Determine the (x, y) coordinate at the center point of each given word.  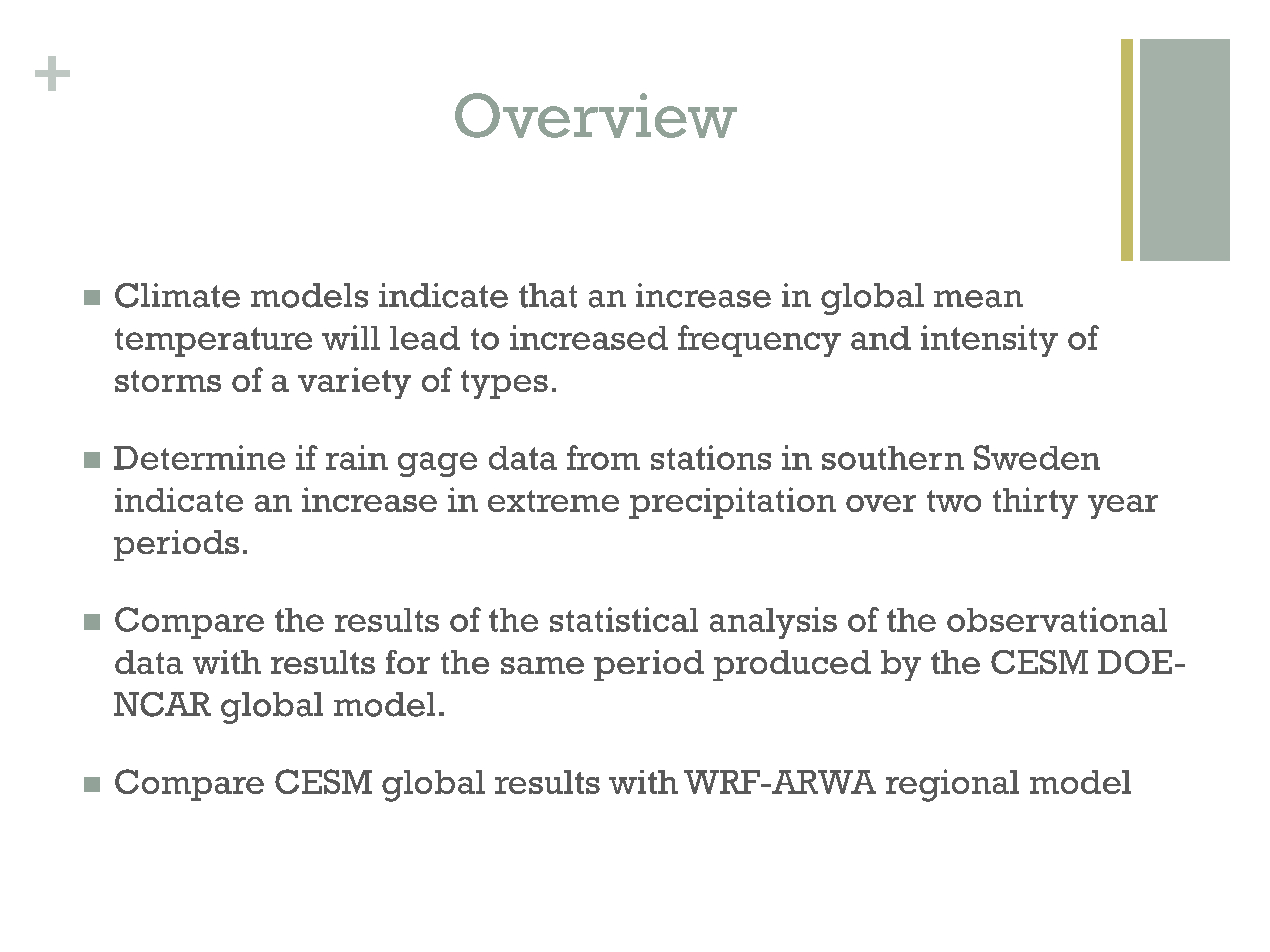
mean (978, 299)
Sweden (1037, 457)
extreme (553, 501)
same (542, 665)
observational (1057, 619)
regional (952, 785)
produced (792, 665)
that (548, 295)
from (603, 457)
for (408, 662)
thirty (1035, 503)
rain (357, 457)
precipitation (732, 503)
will (351, 337)
